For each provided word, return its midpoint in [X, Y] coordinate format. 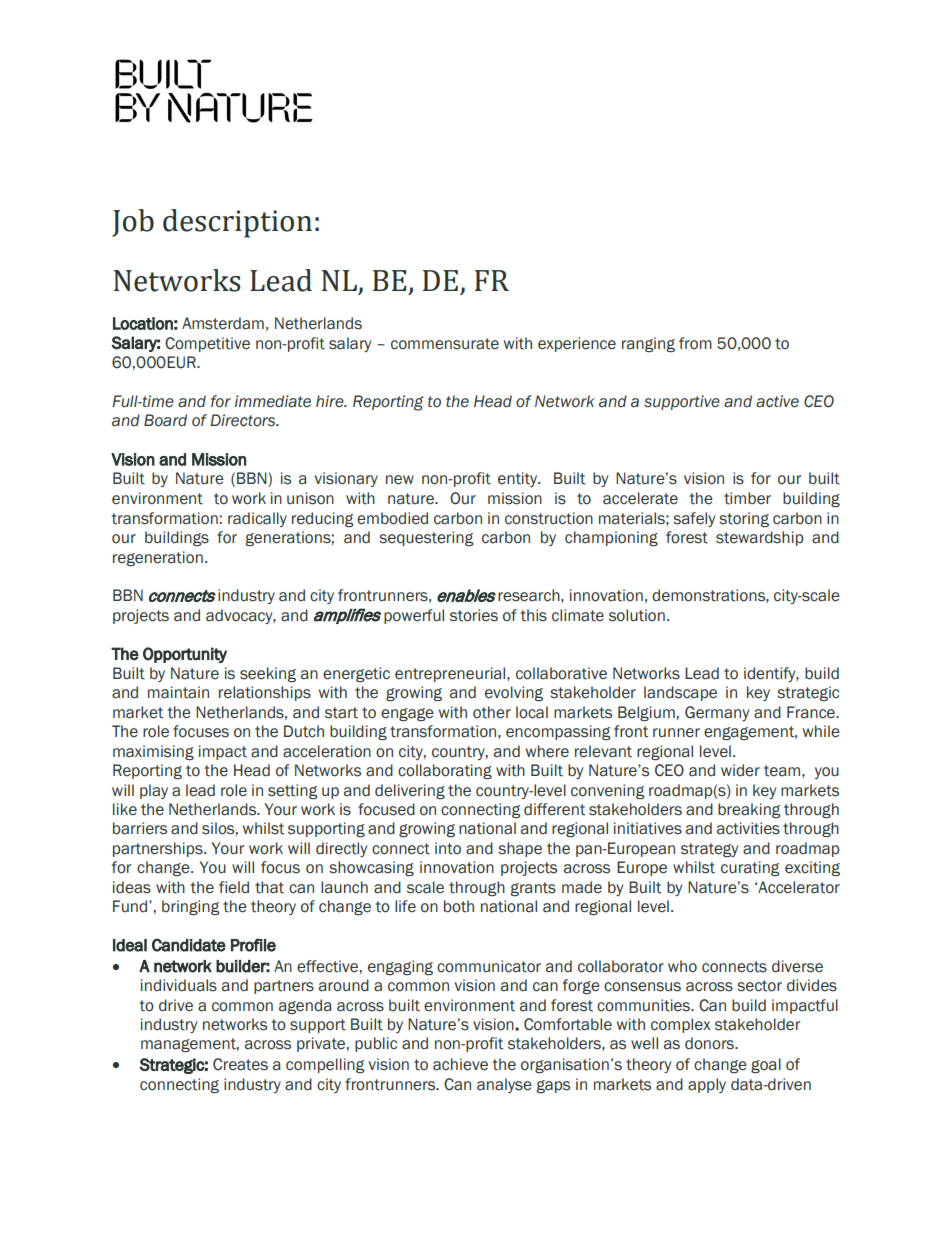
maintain [178, 692]
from [695, 343]
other [492, 712]
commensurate [445, 344]
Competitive [207, 344]
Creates [240, 1064]
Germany [717, 713]
